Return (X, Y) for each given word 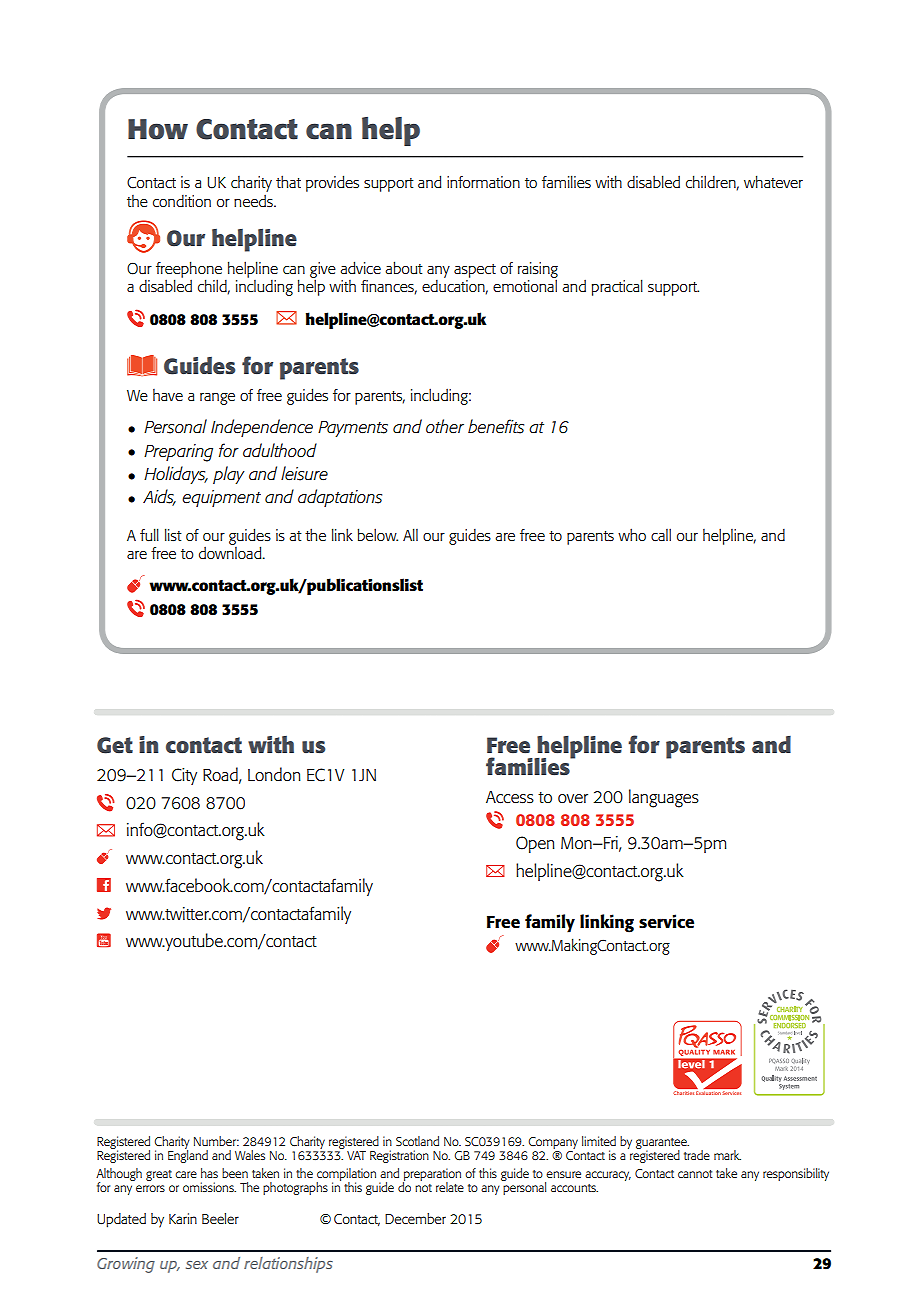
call (661, 534)
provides (332, 183)
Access (510, 797)
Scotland (417, 1141)
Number (216, 1141)
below (377, 534)
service (666, 921)
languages (664, 798)
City (184, 776)
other (445, 426)
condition (182, 200)
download (231, 551)
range (217, 399)
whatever (773, 181)
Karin (183, 1218)
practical (617, 287)
